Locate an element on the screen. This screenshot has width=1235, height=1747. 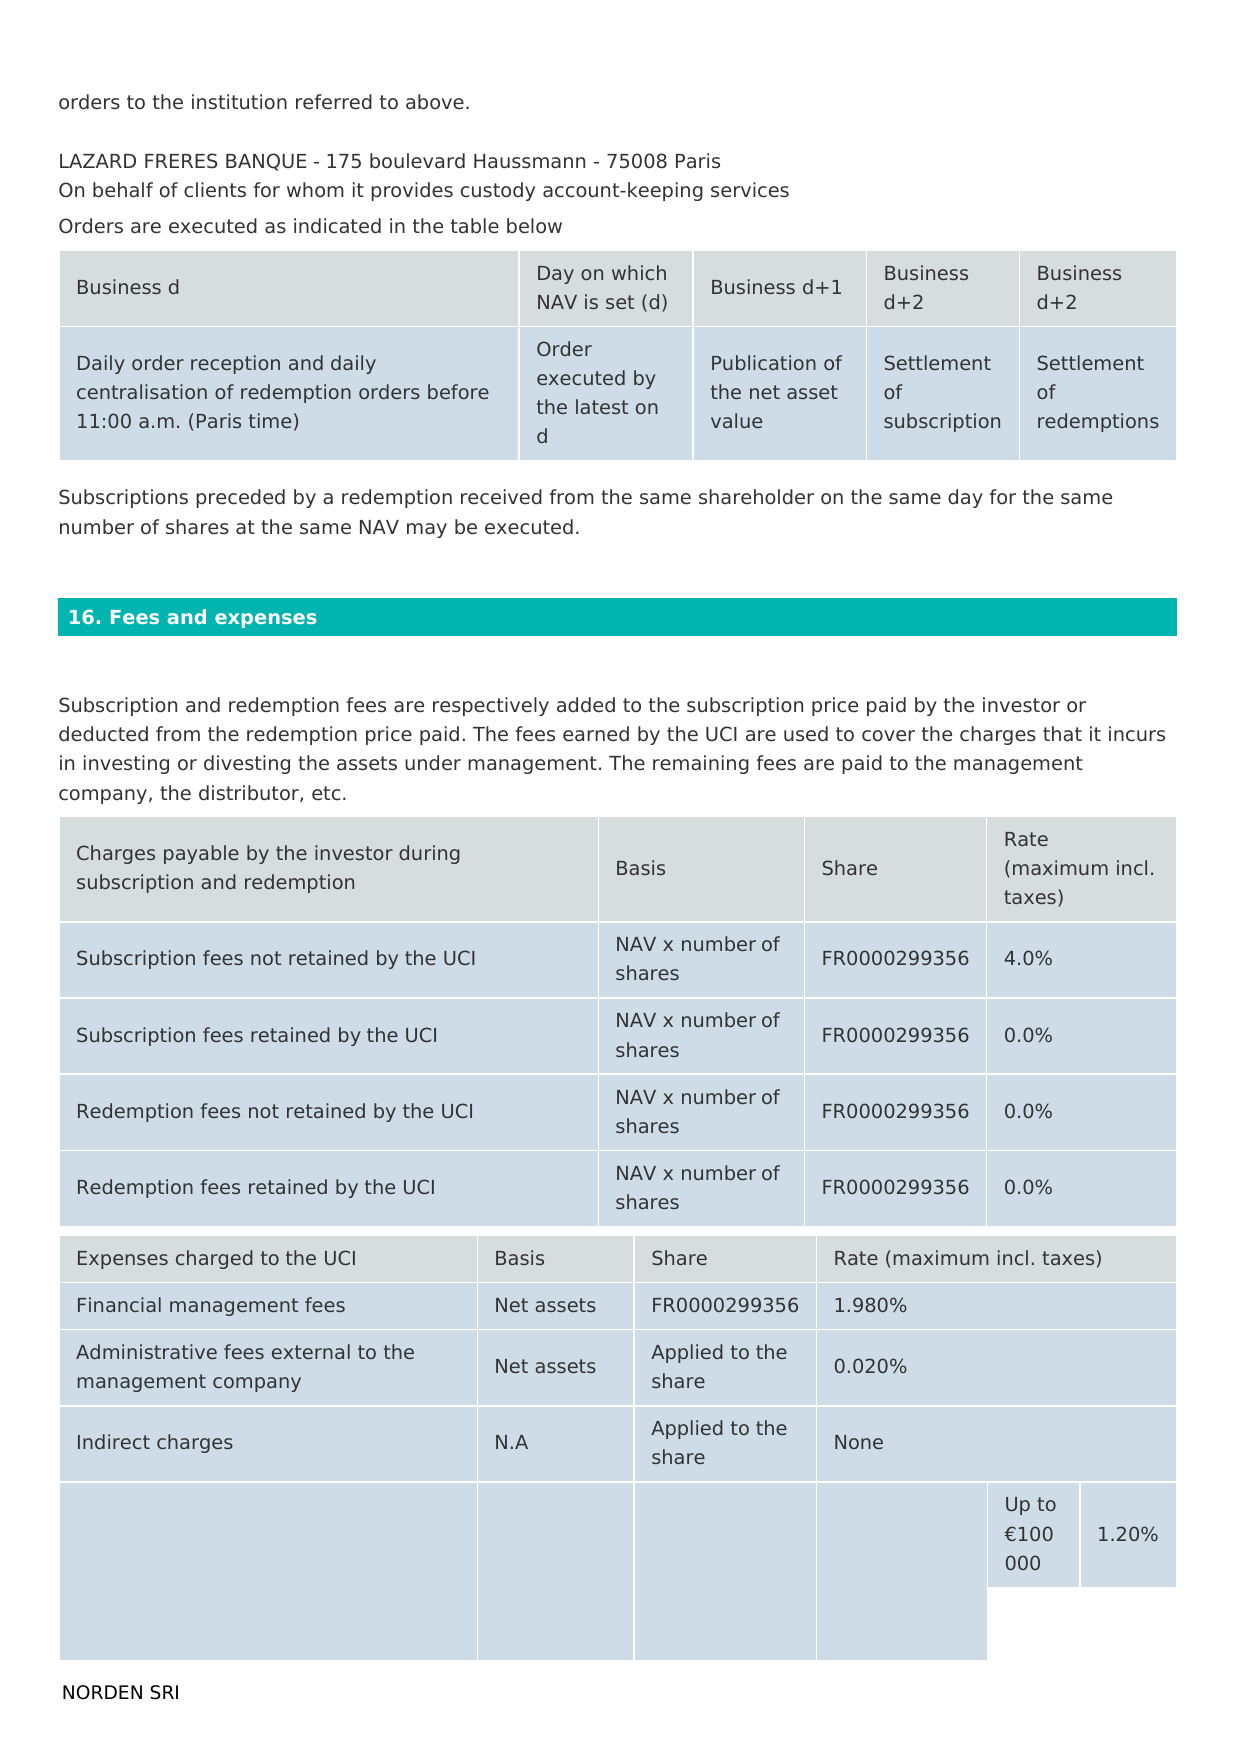
services is located at coordinates (750, 190).
